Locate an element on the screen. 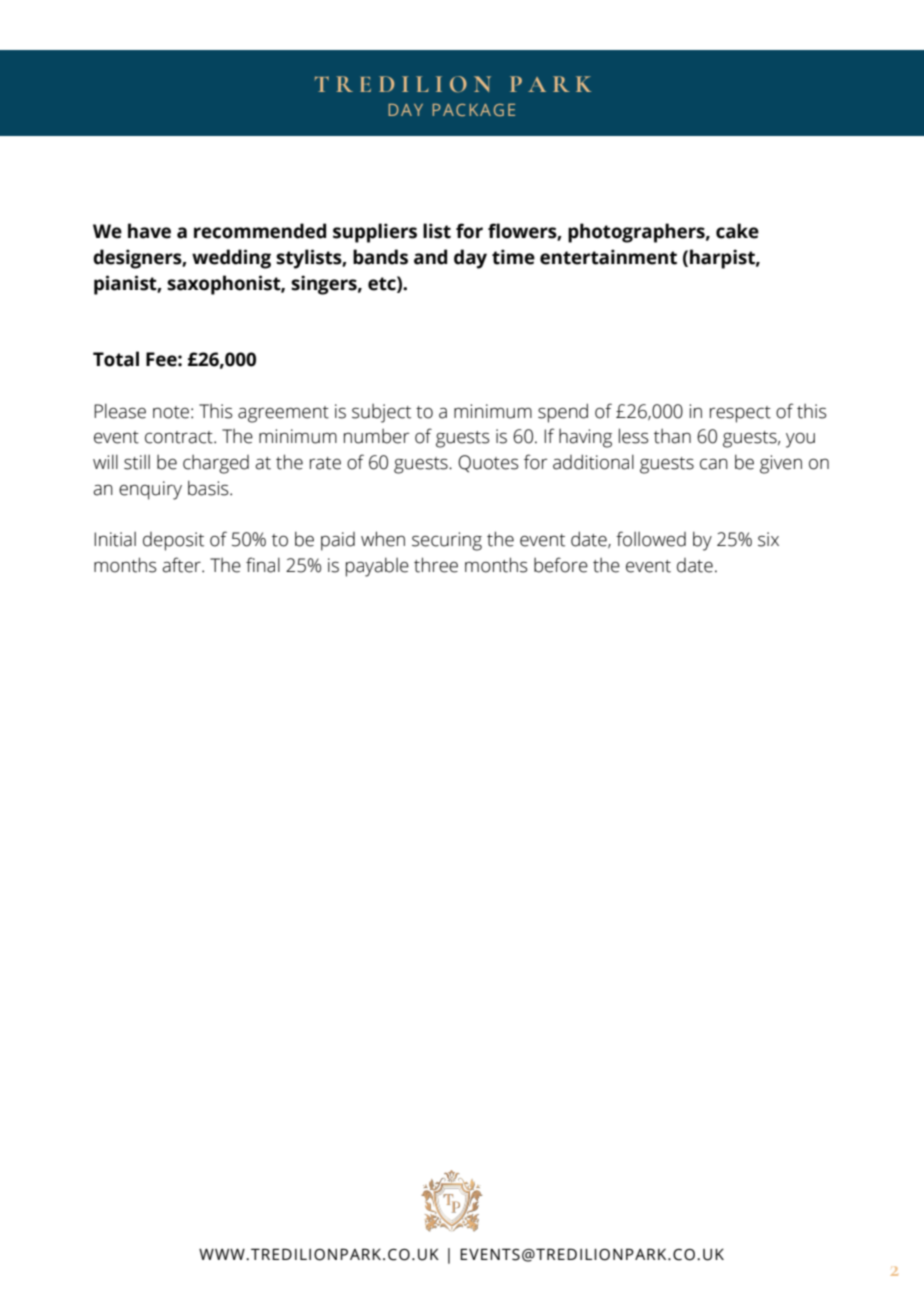 This screenshot has width=924, height=1308. cake is located at coordinates (737, 231).
